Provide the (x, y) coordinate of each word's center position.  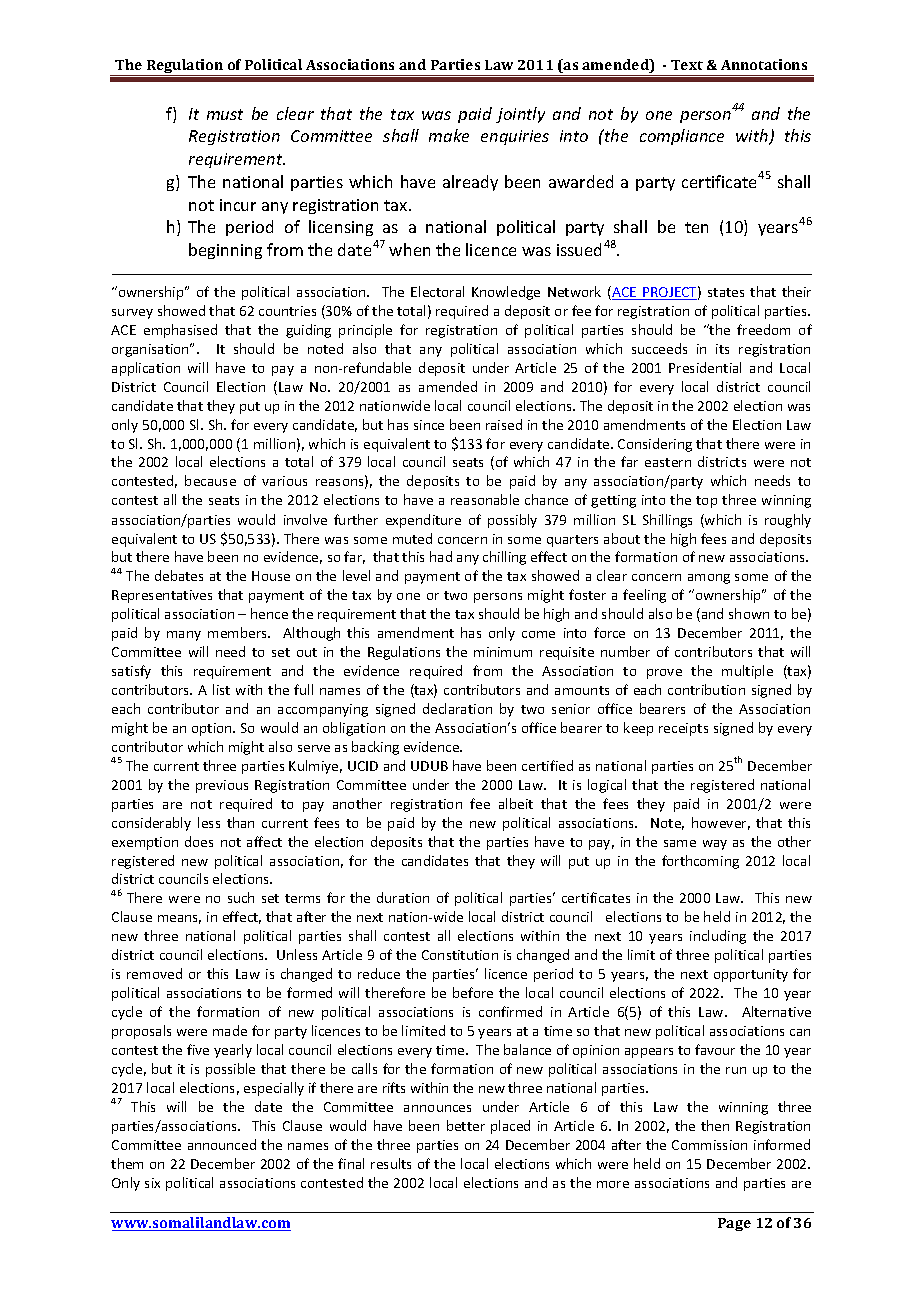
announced (222, 1144)
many (184, 636)
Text (687, 65)
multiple (747, 672)
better (466, 1125)
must (225, 114)
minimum (503, 652)
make (449, 135)
